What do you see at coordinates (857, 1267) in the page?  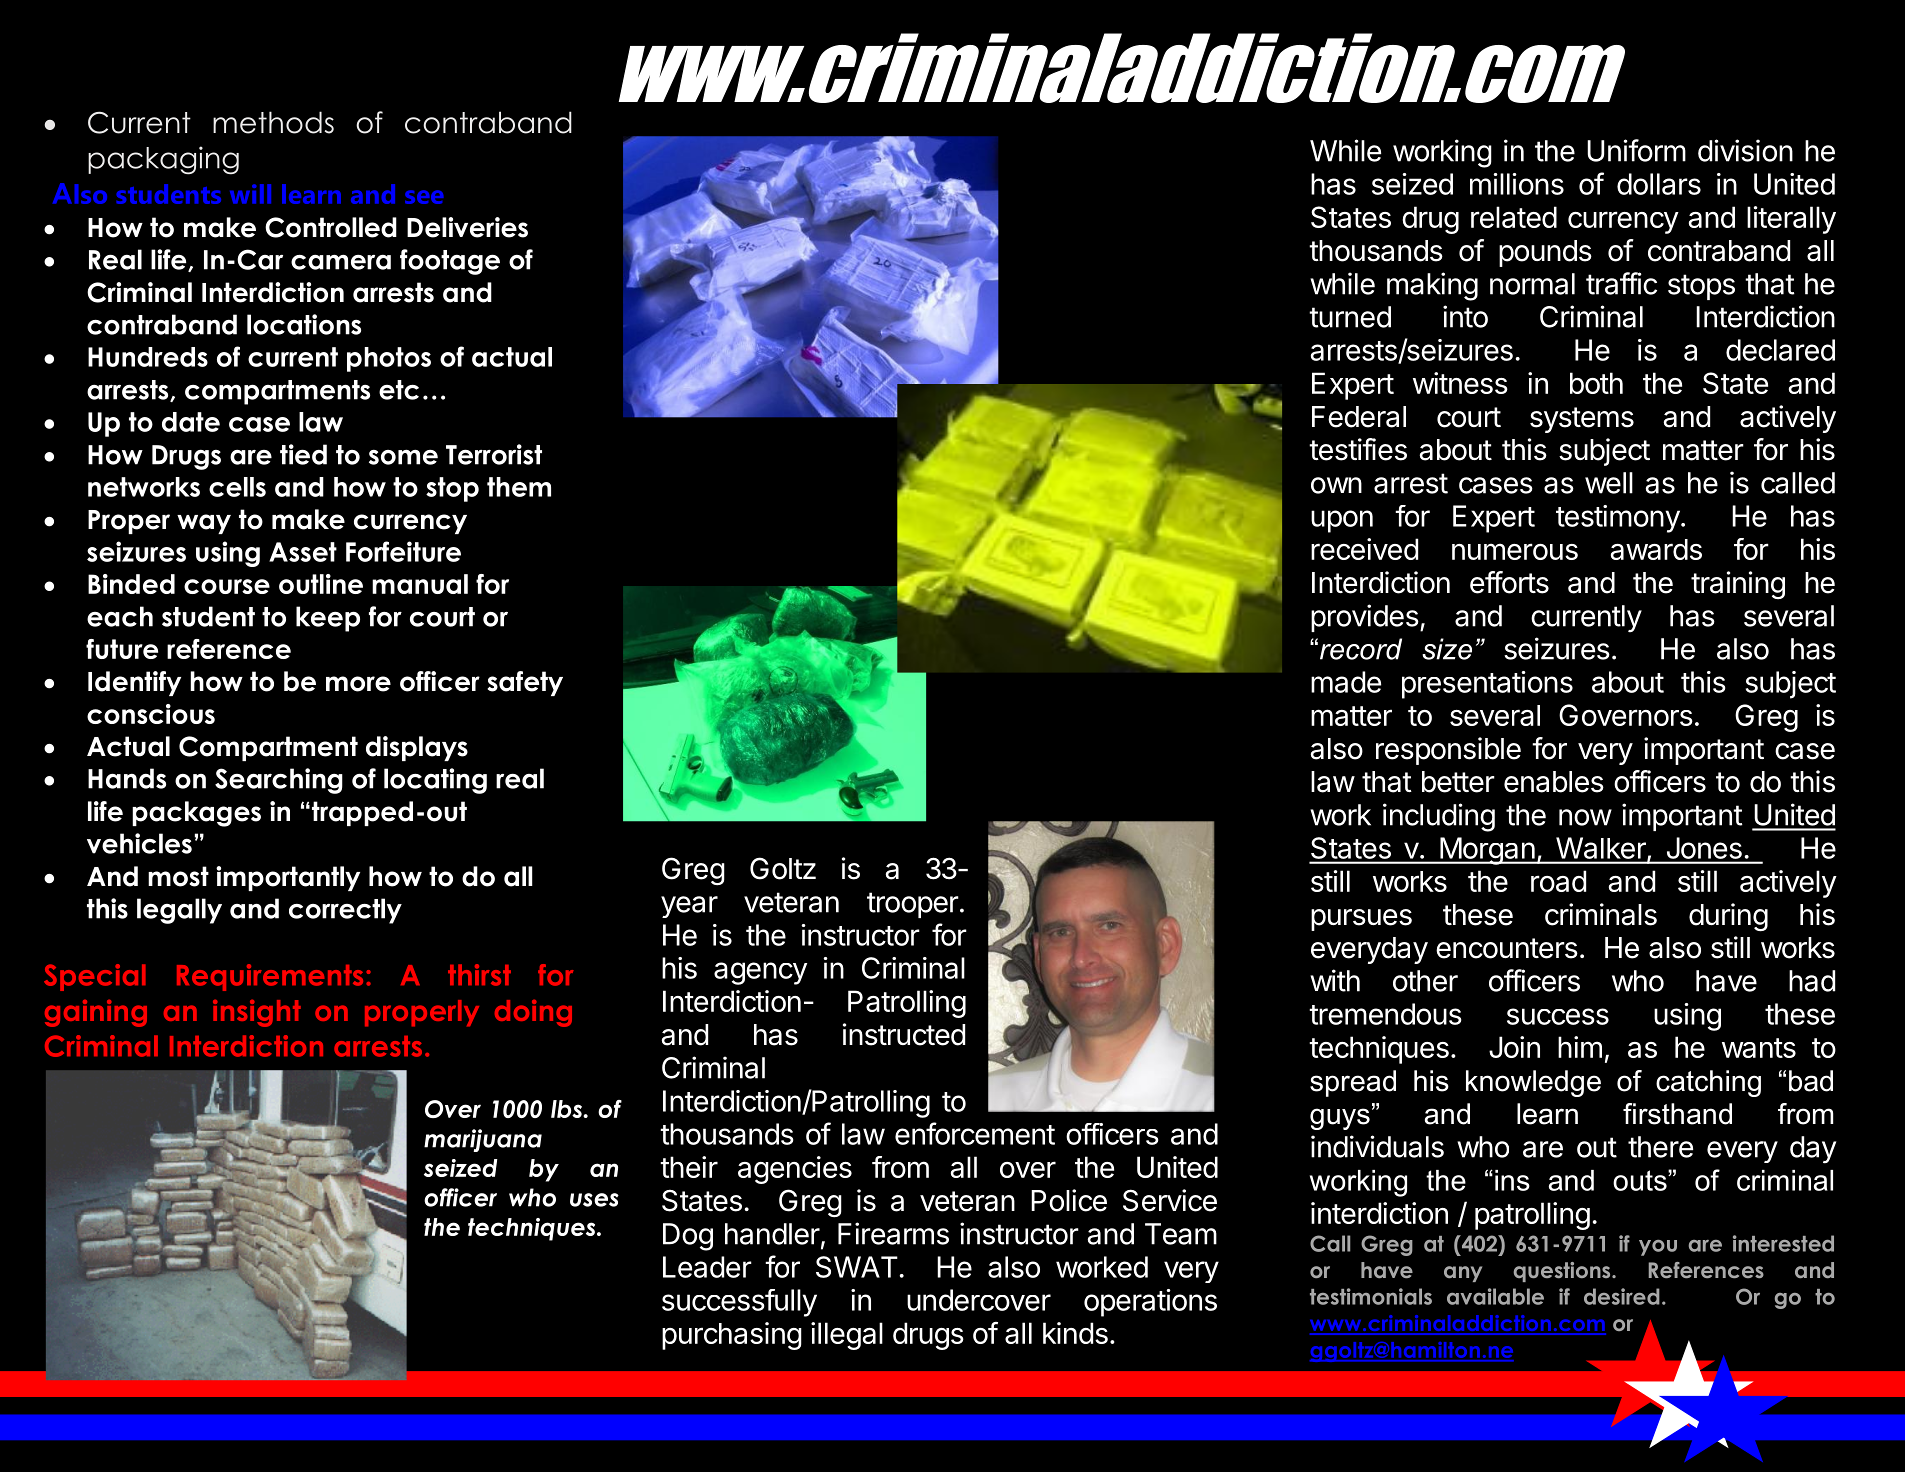 I see `SWAT` at bounding box center [857, 1267].
